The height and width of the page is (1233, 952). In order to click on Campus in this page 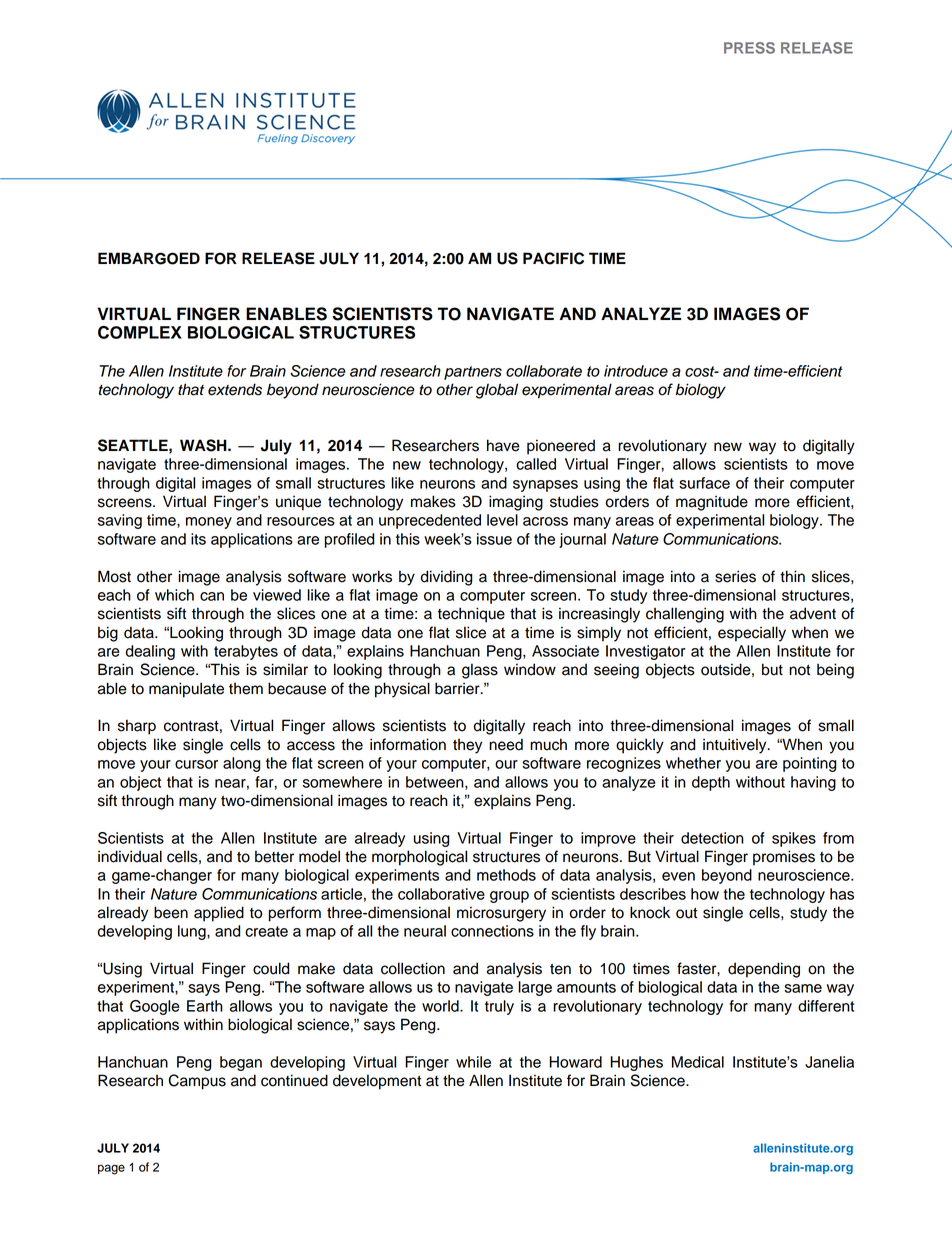, I will do `click(197, 1082)`.
